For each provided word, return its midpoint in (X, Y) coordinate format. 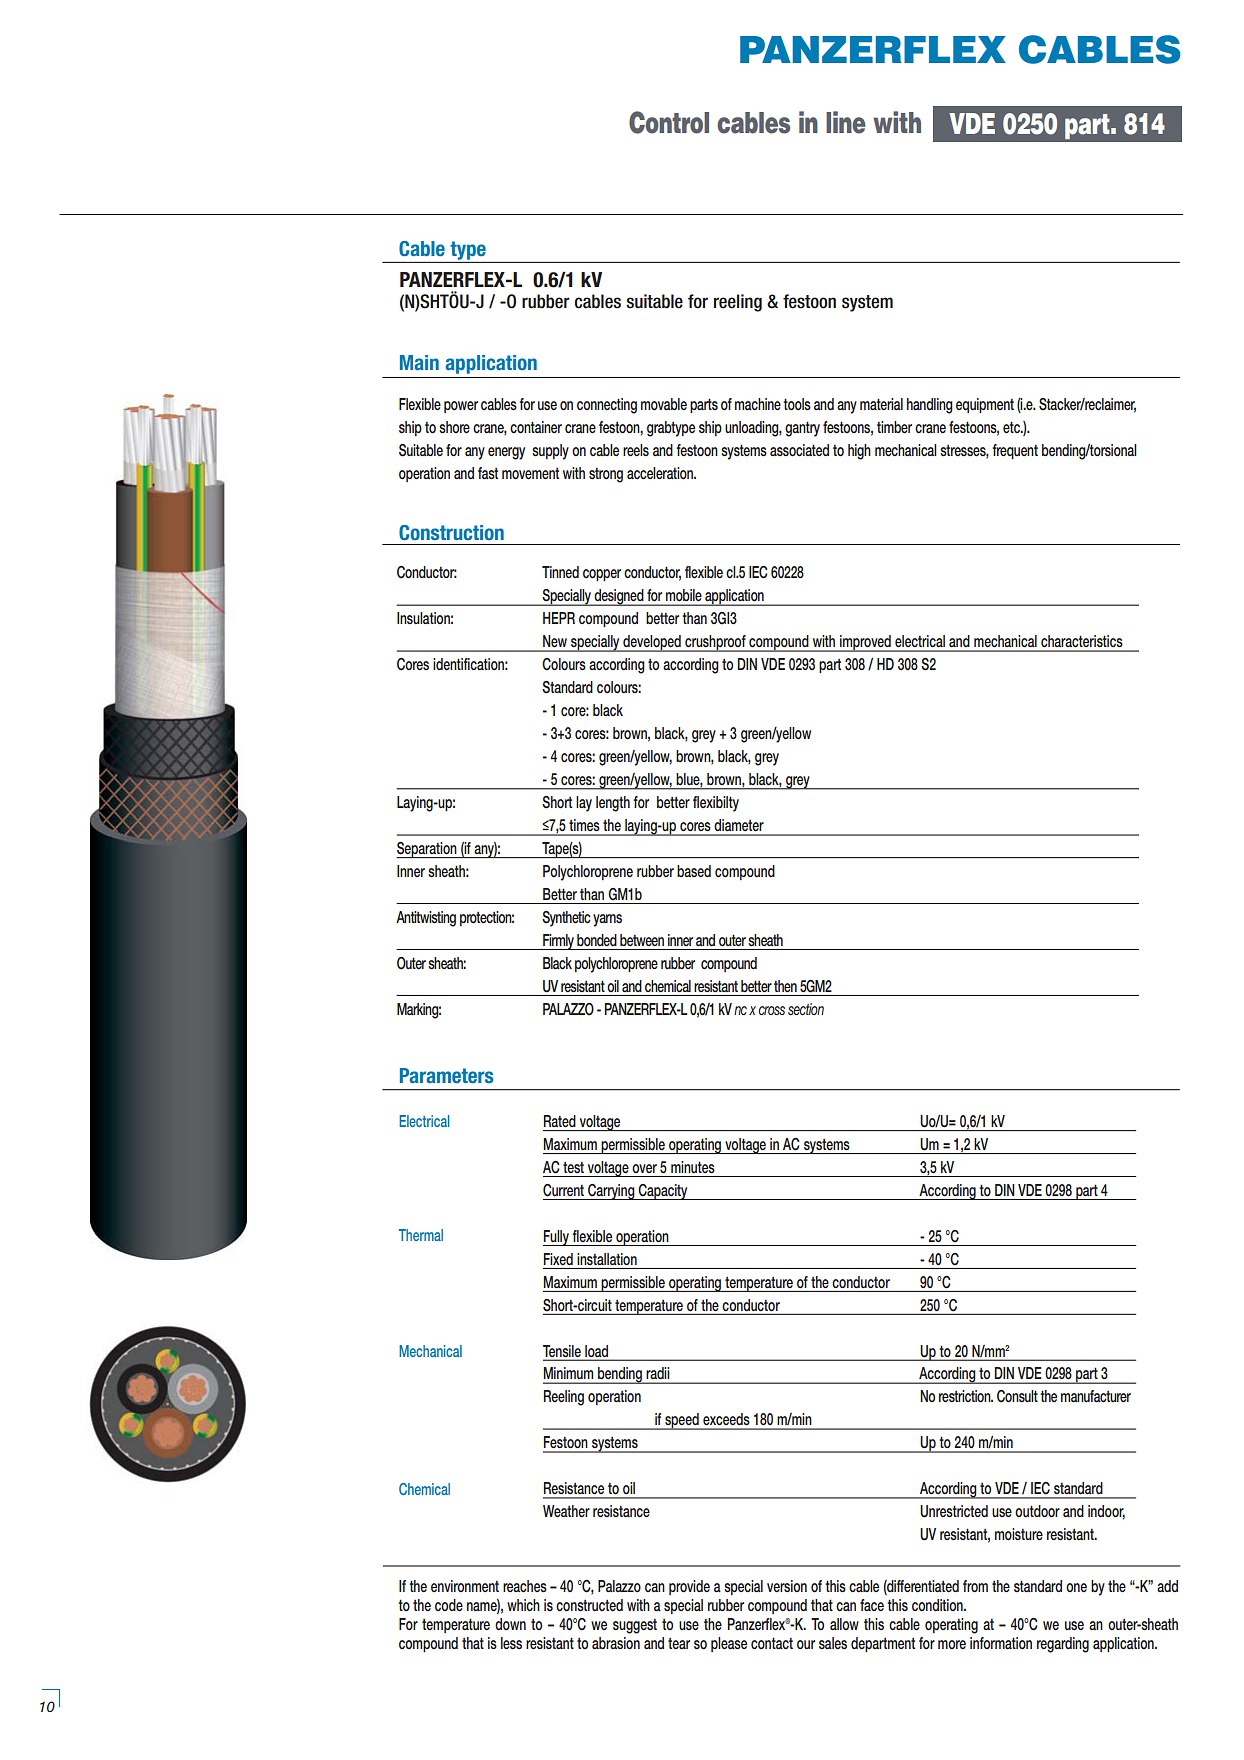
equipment (985, 405)
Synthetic (566, 919)
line (846, 122)
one (1076, 1587)
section (806, 1009)
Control (669, 122)
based (694, 871)
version (787, 1586)
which (523, 1605)
